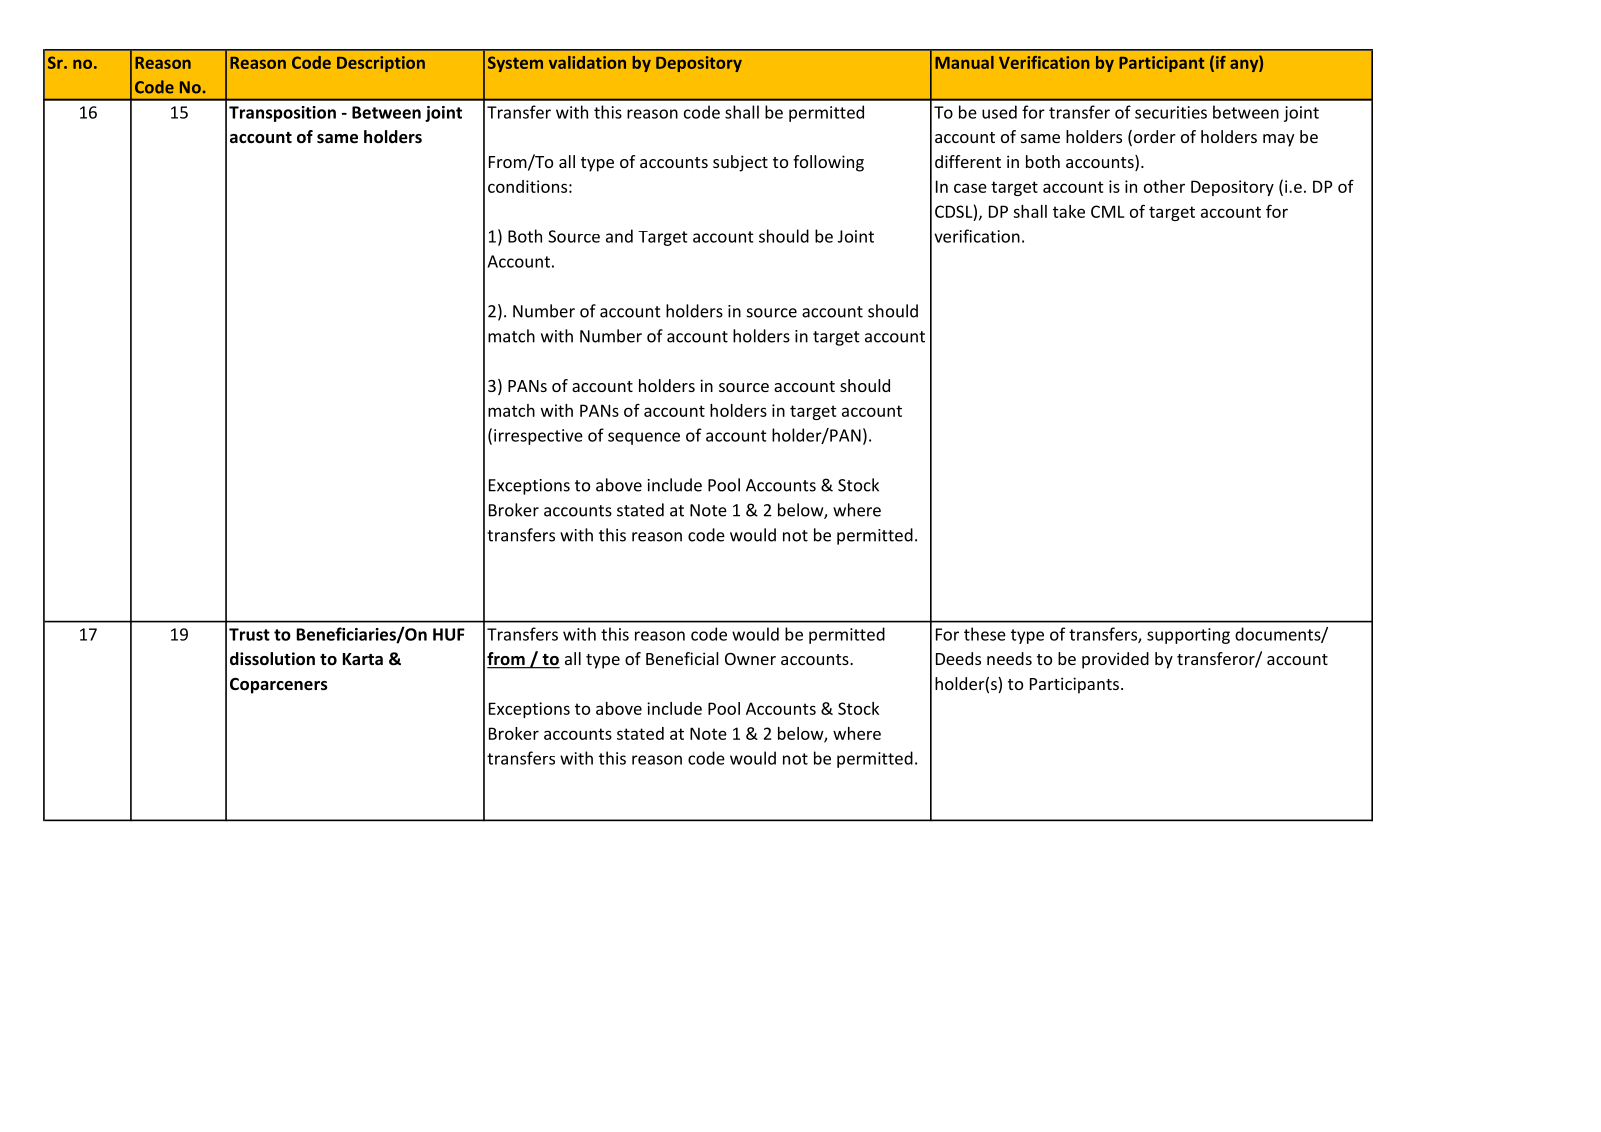 This screenshot has height=1132, width=1601. I want to click on Owner, so click(750, 659).
